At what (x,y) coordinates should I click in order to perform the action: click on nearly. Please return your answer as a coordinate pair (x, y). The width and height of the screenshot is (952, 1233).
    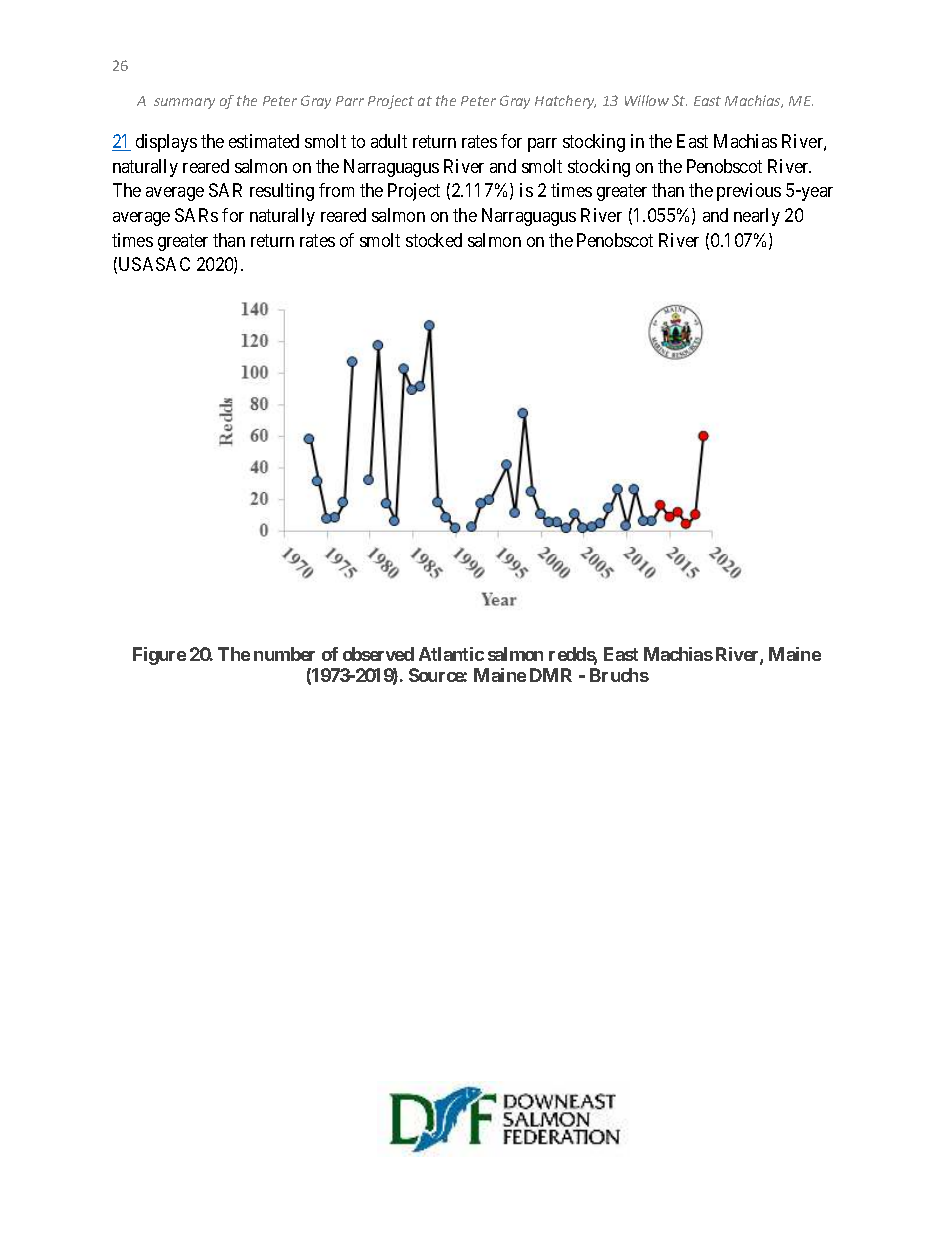
    Looking at the image, I should click on (757, 217).
